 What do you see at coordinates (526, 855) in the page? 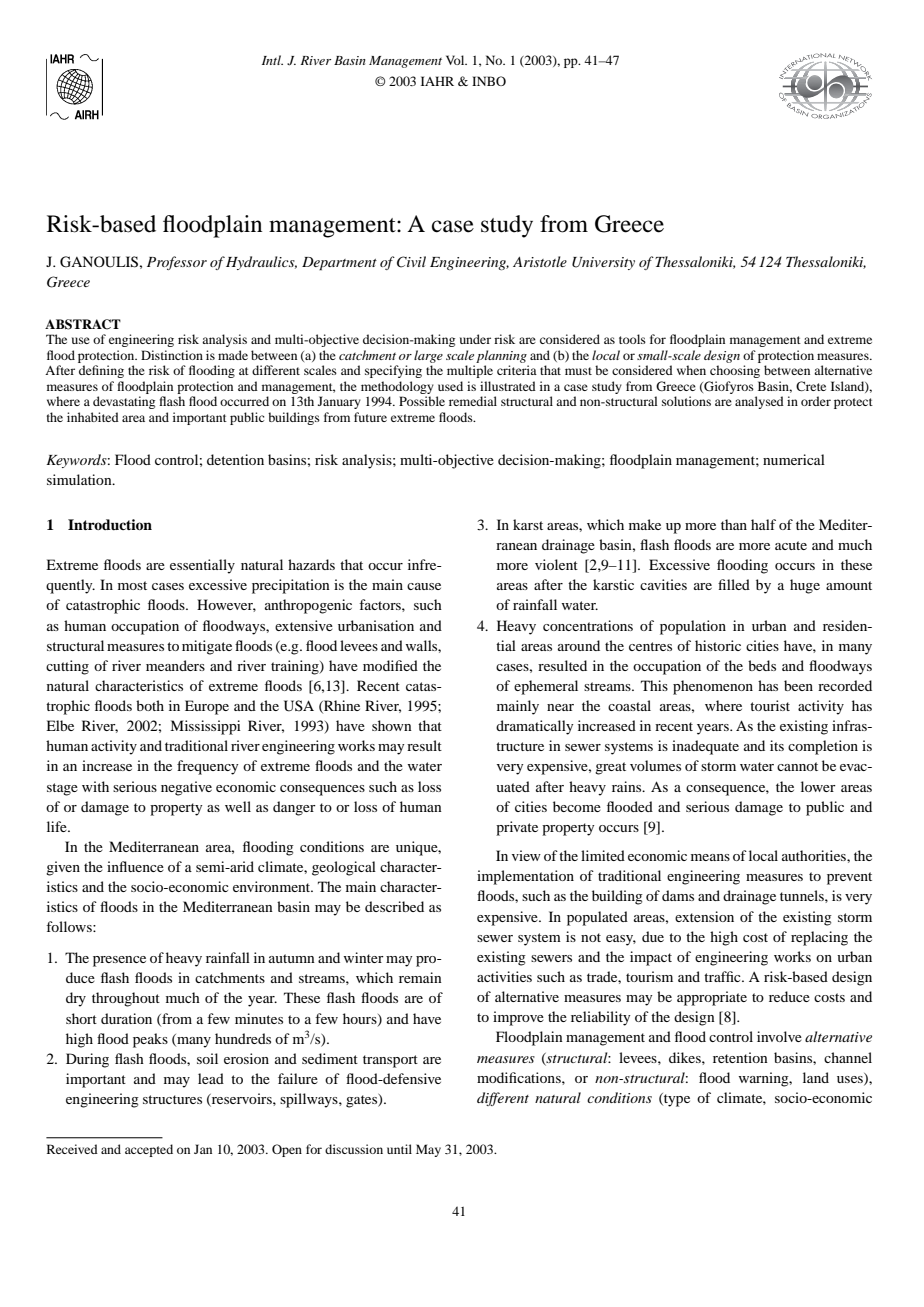
I see `view` at bounding box center [526, 855].
